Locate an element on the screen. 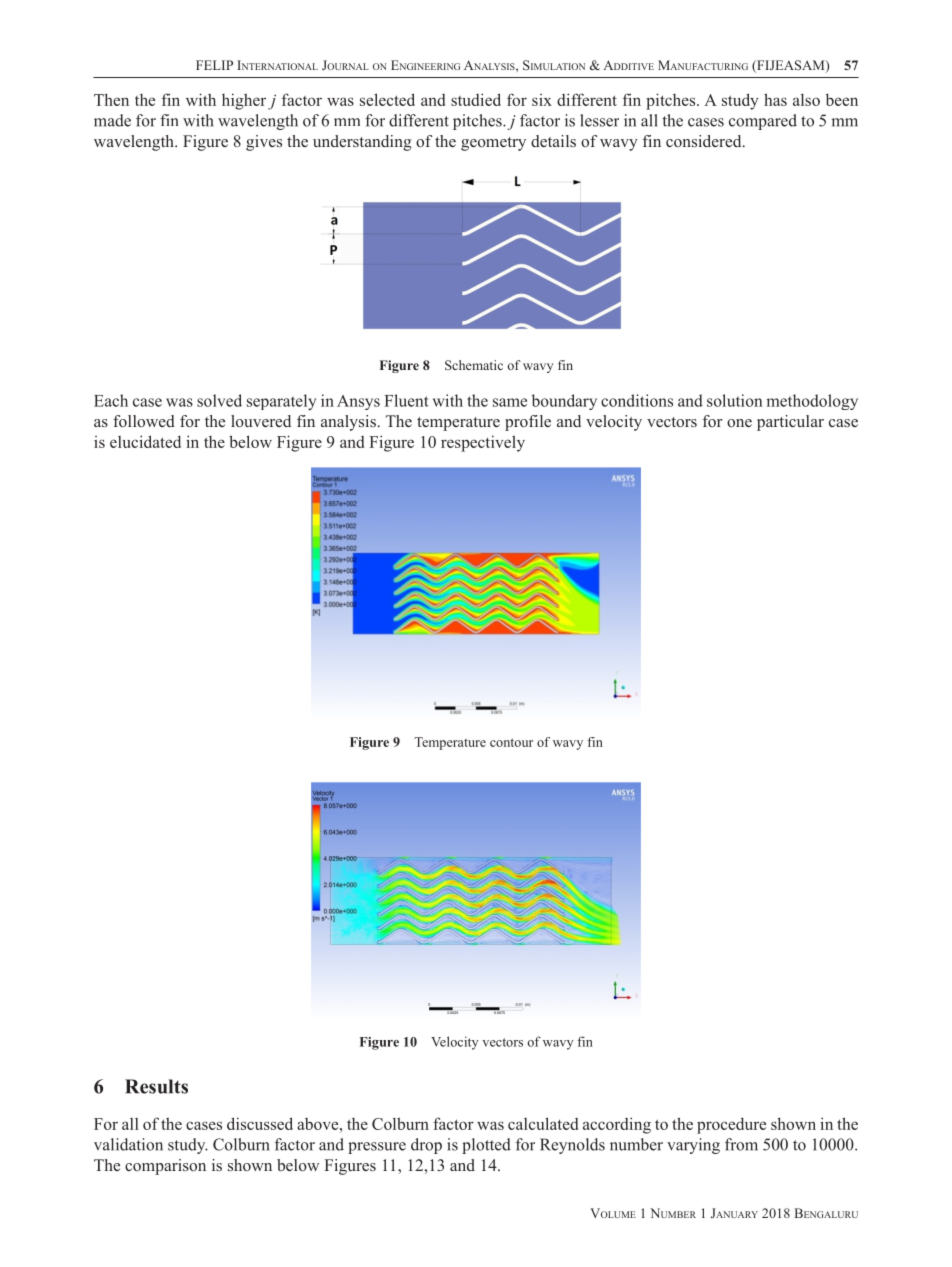 Image resolution: width=952 pixels, height=1267 pixels. geometry is located at coordinates (493, 144).
